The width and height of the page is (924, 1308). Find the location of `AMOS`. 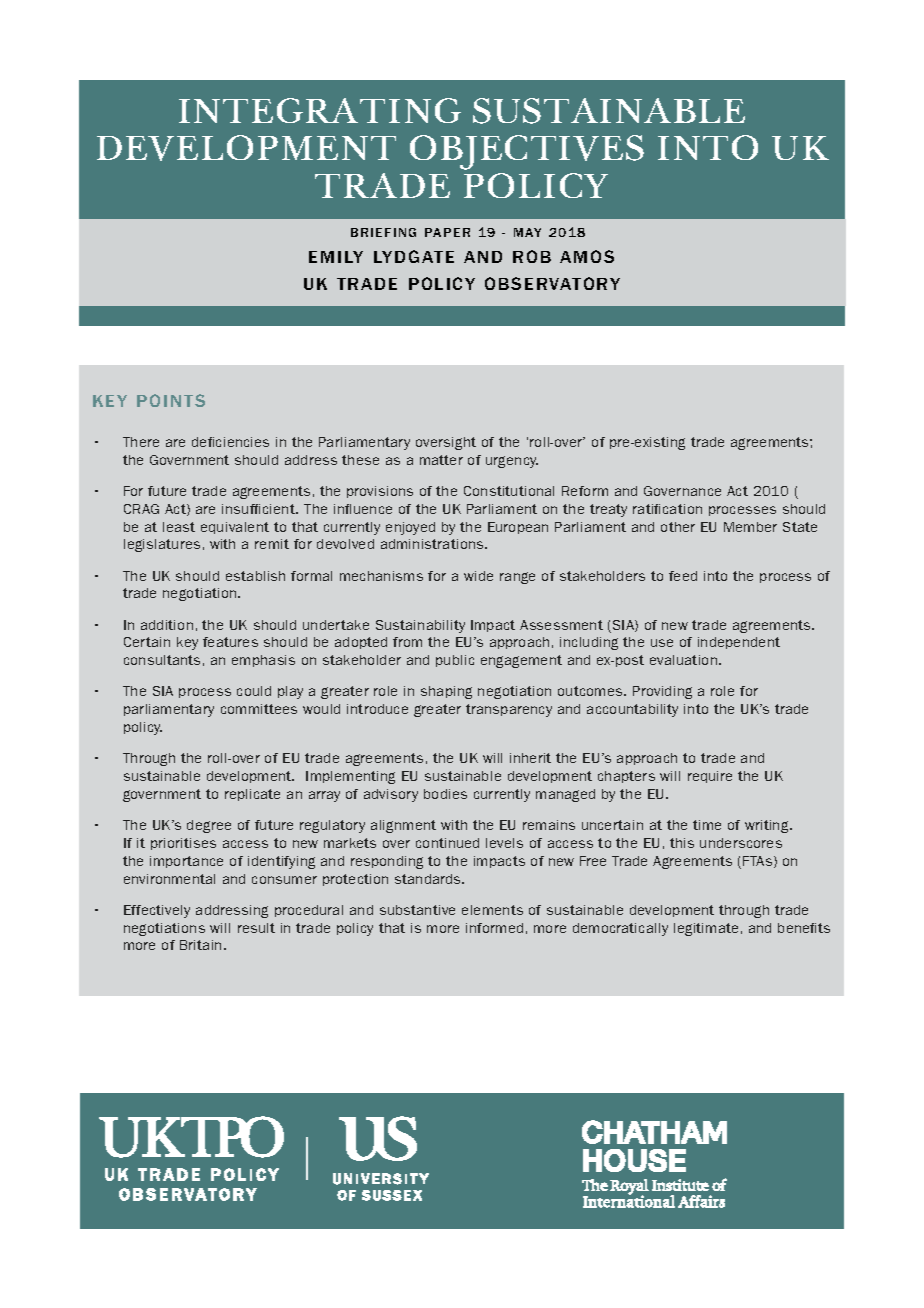

AMOS is located at coordinates (587, 256).
